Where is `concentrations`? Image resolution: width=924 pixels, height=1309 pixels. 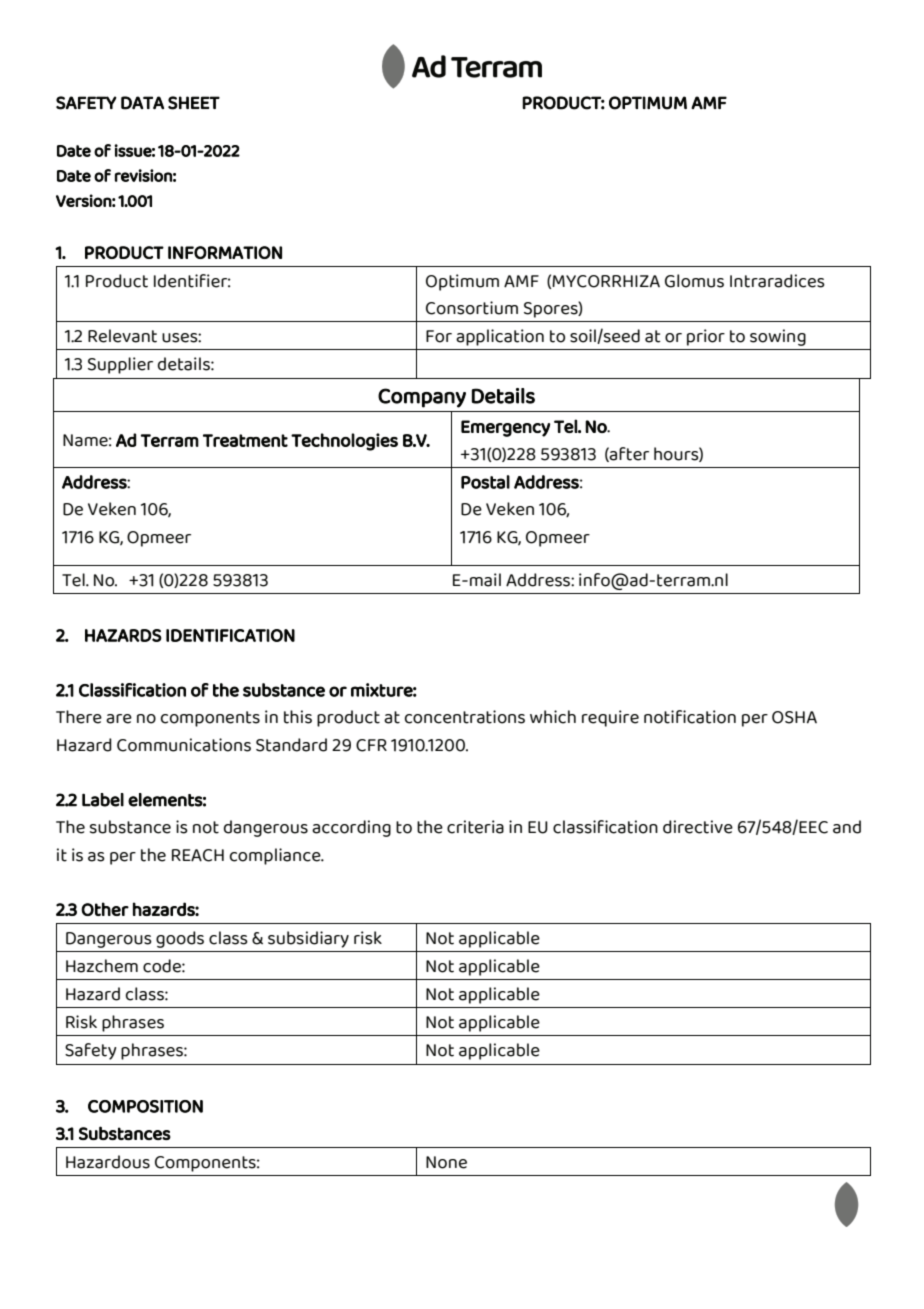
concentrations is located at coordinates (465, 717).
